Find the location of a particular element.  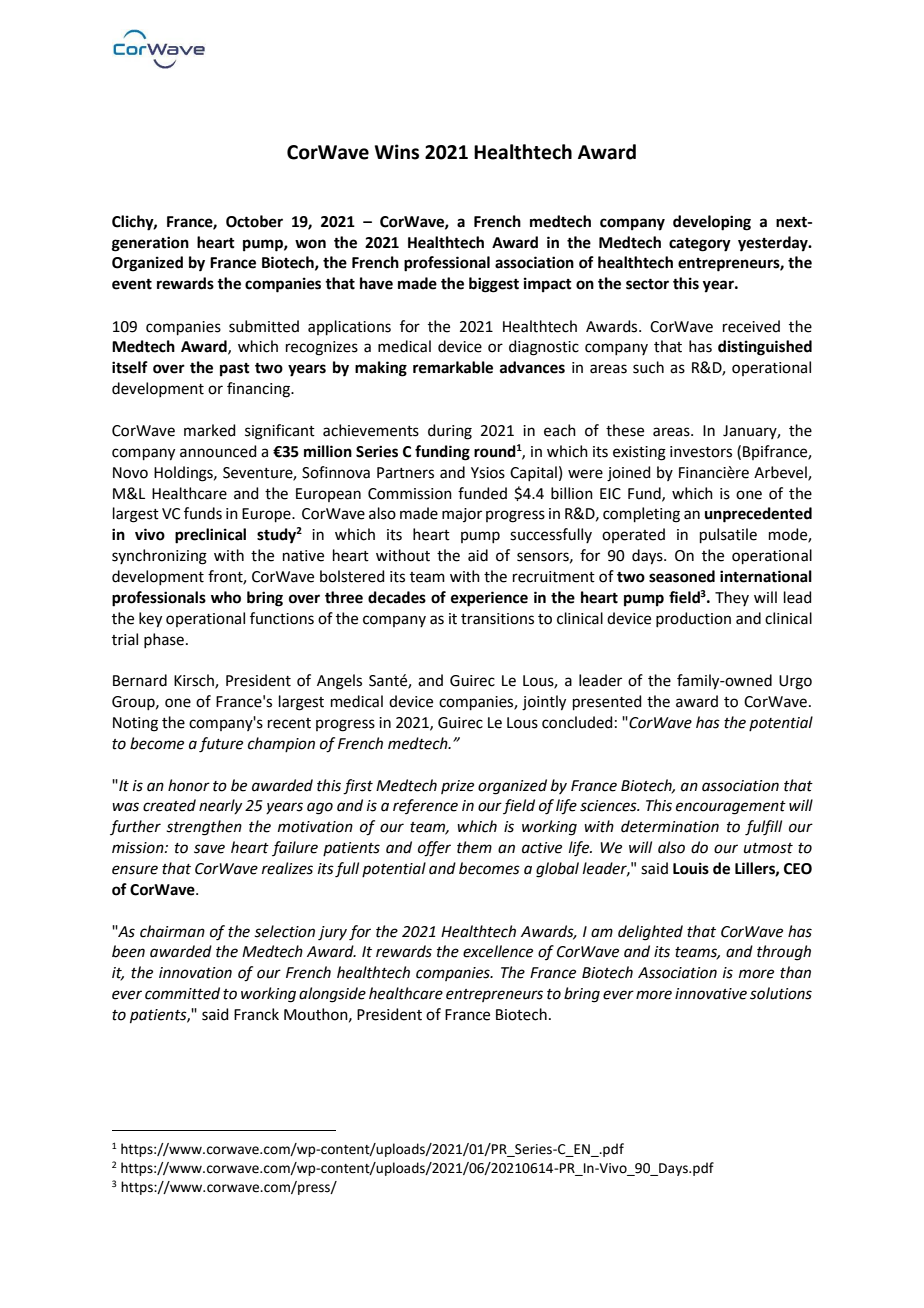

developing is located at coordinates (712, 223).
